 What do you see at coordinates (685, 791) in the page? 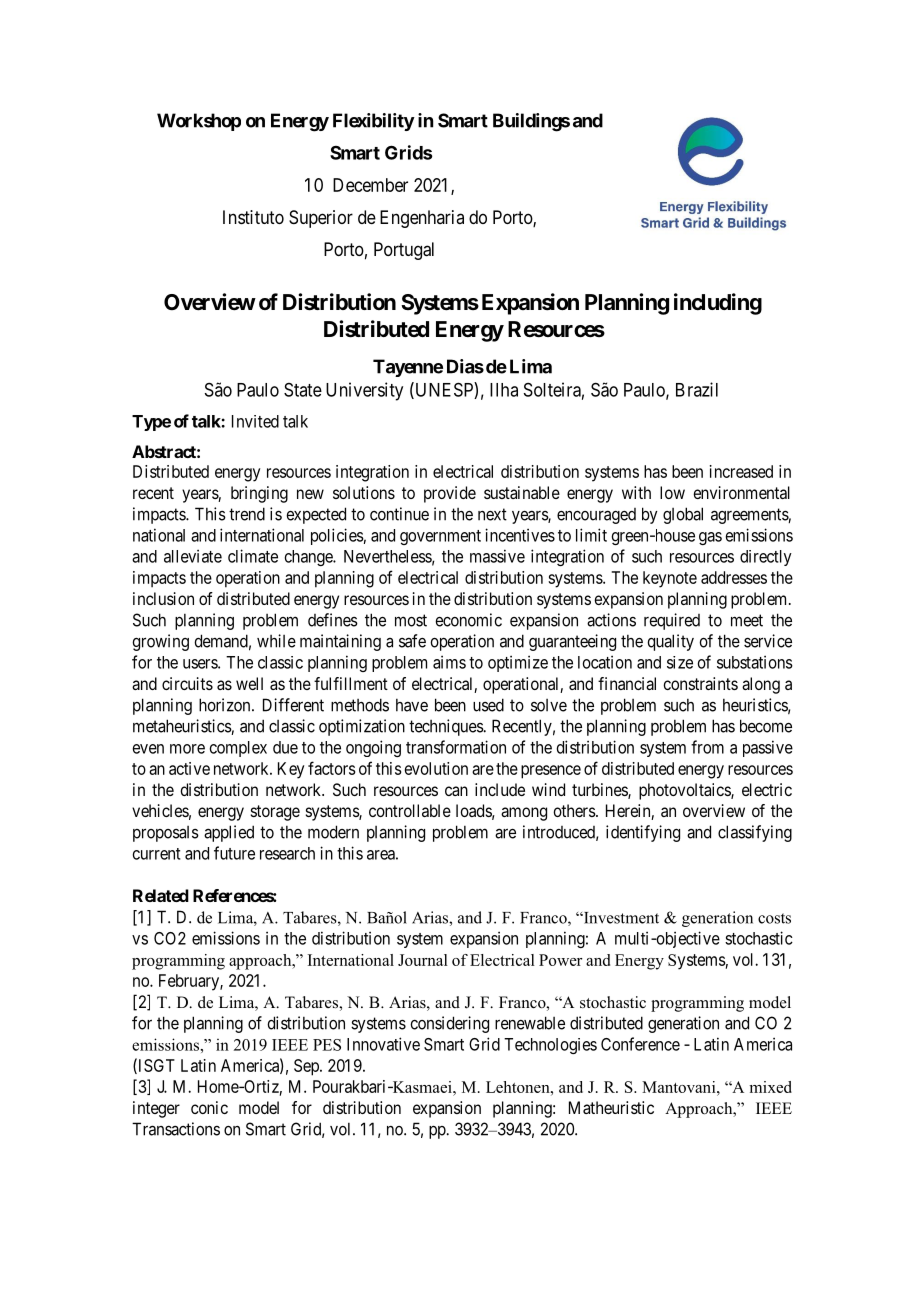
I see `photovoltaics` at bounding box center [685, 791].
